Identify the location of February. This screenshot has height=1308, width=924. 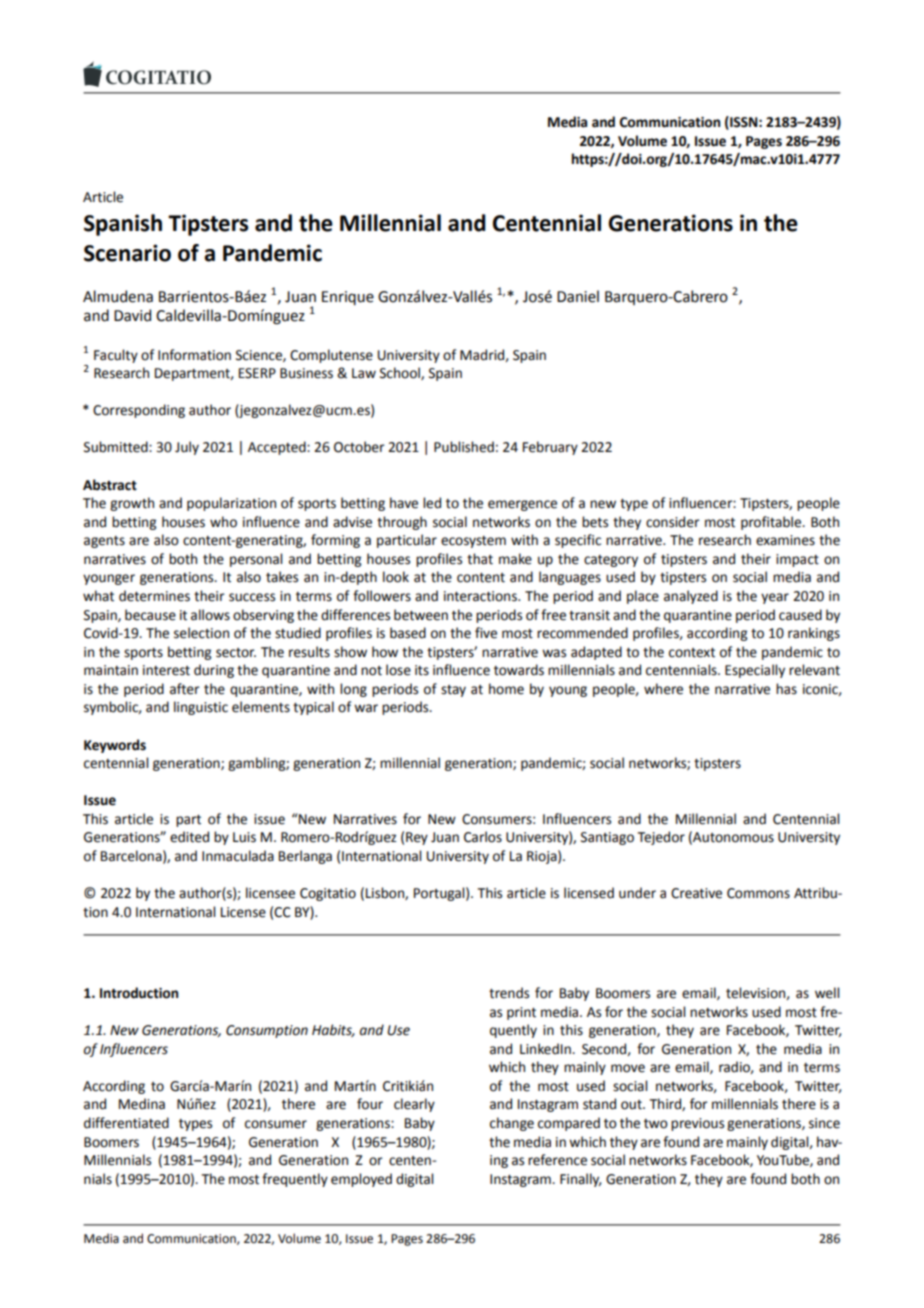
(550, 448).
